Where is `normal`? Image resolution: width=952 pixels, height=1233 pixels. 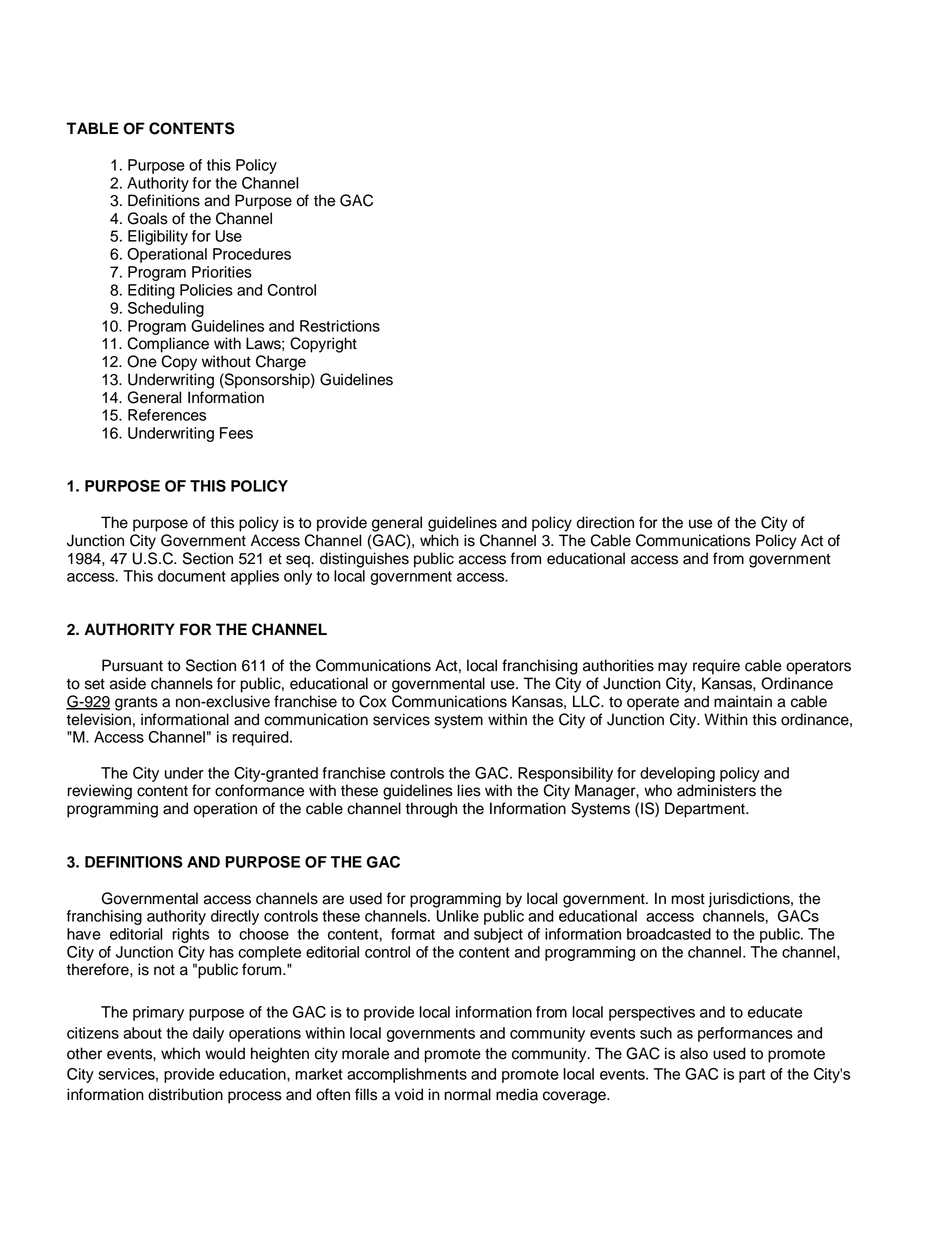
normal is located at coordinates (467, 1094).
